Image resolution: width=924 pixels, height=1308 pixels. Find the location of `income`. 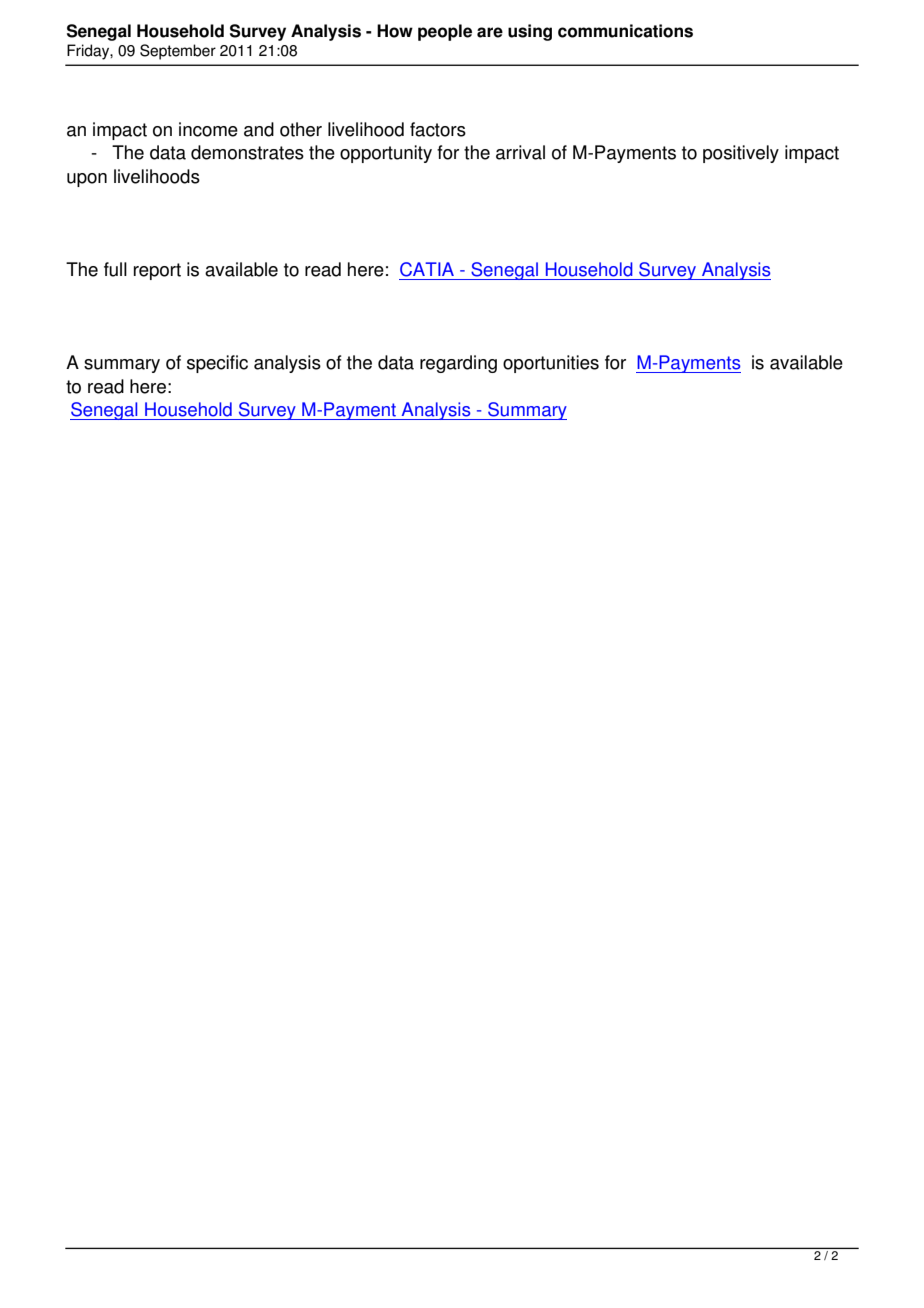

income is located at coordinates (208, 129).
